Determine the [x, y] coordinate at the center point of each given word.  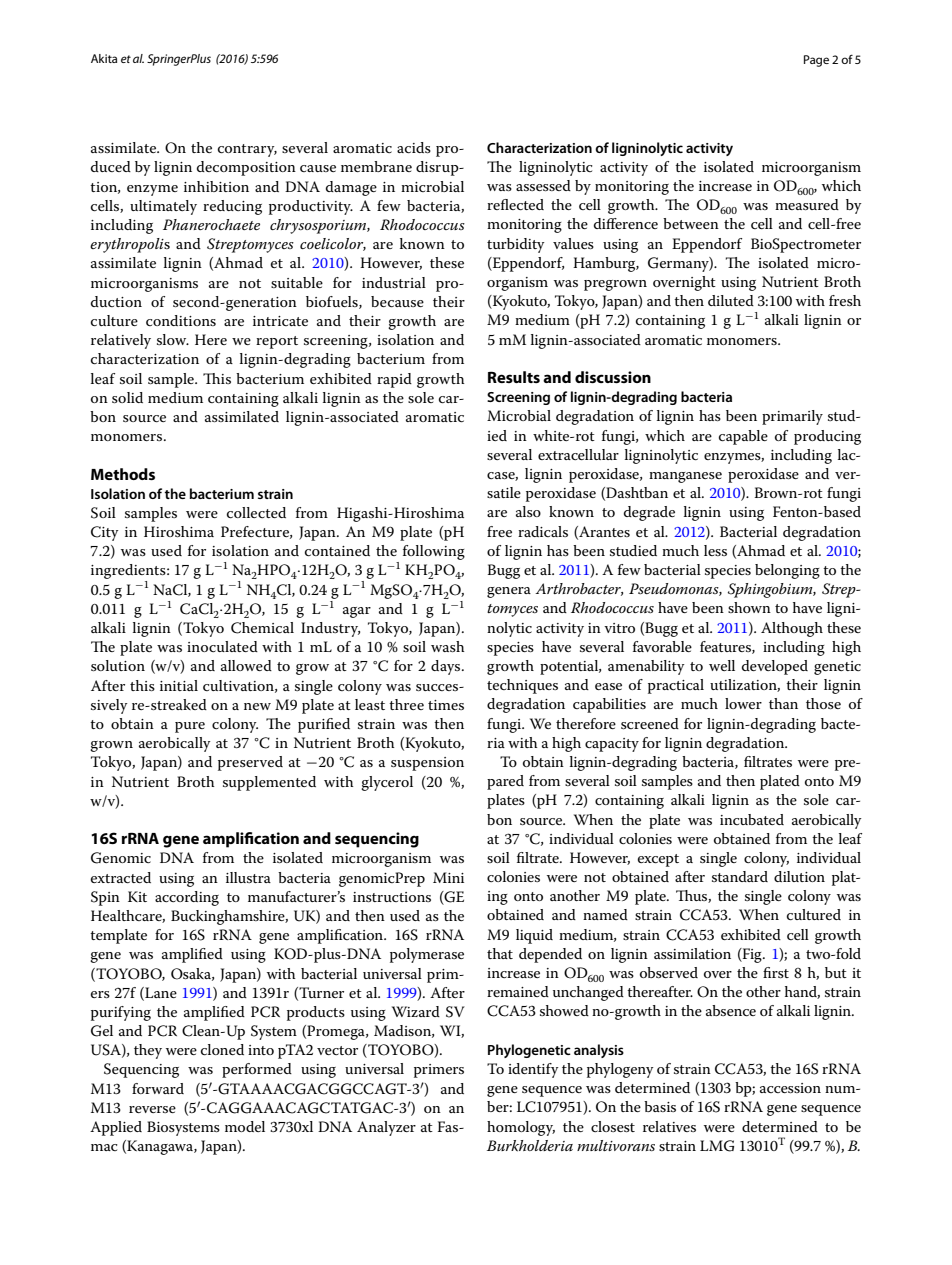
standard [740, 876]
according [187, 898]
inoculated [222, 646]
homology [521, 1128]
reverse [152, 1109]
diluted [731, 300]
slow [173, 339]
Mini [448, 877]
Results [514, 377]
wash [448, 646]
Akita [104, 58]
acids [414, 147]
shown [749, 607]
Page [816, 61]
